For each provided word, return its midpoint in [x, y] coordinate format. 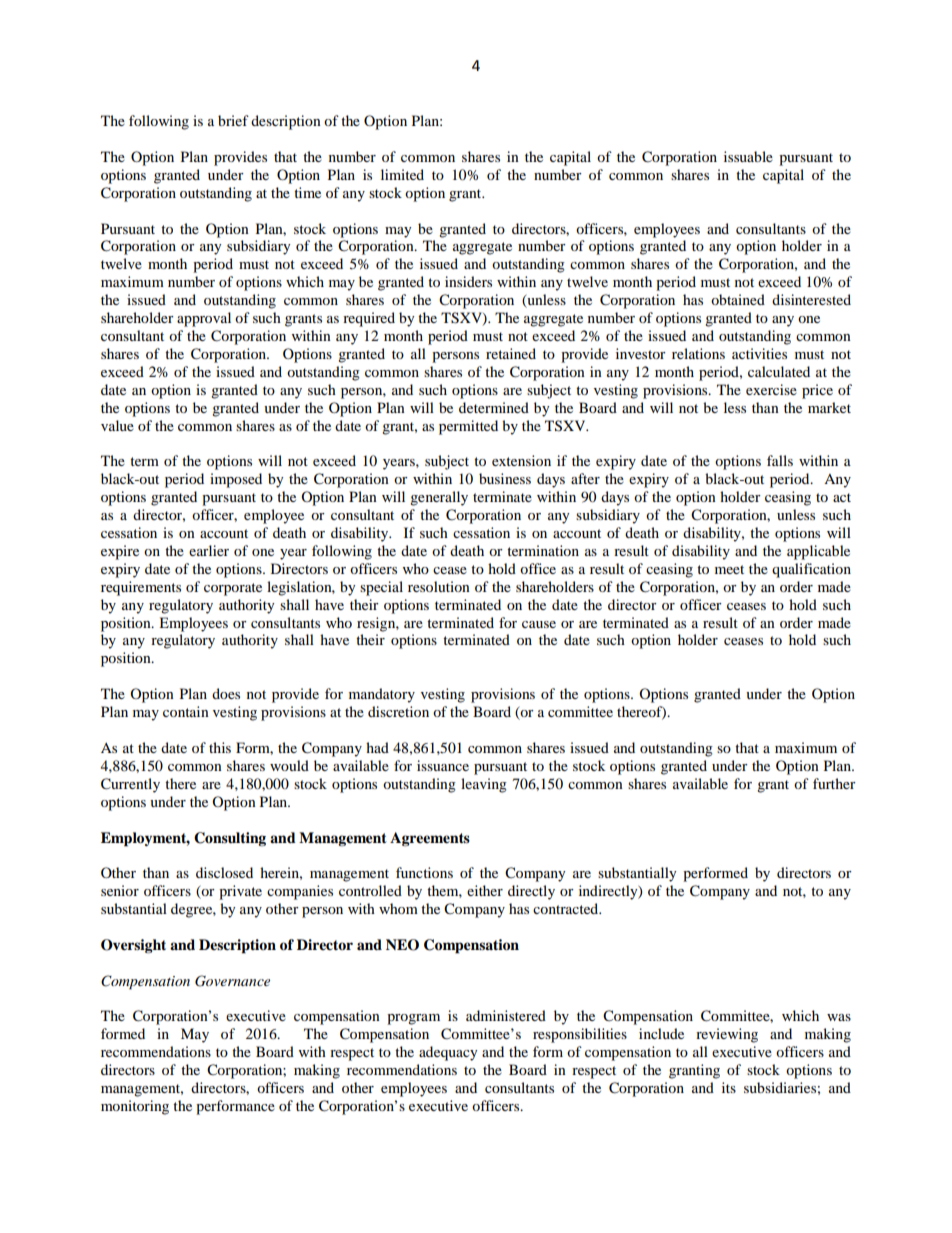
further [834, 783]
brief [233, 120]
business [505, 478]
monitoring [135, 1107]
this [220, 747]
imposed [236, 480]
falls [780, 460]
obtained [738, 299]
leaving [484, 785]
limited [402, 174]
